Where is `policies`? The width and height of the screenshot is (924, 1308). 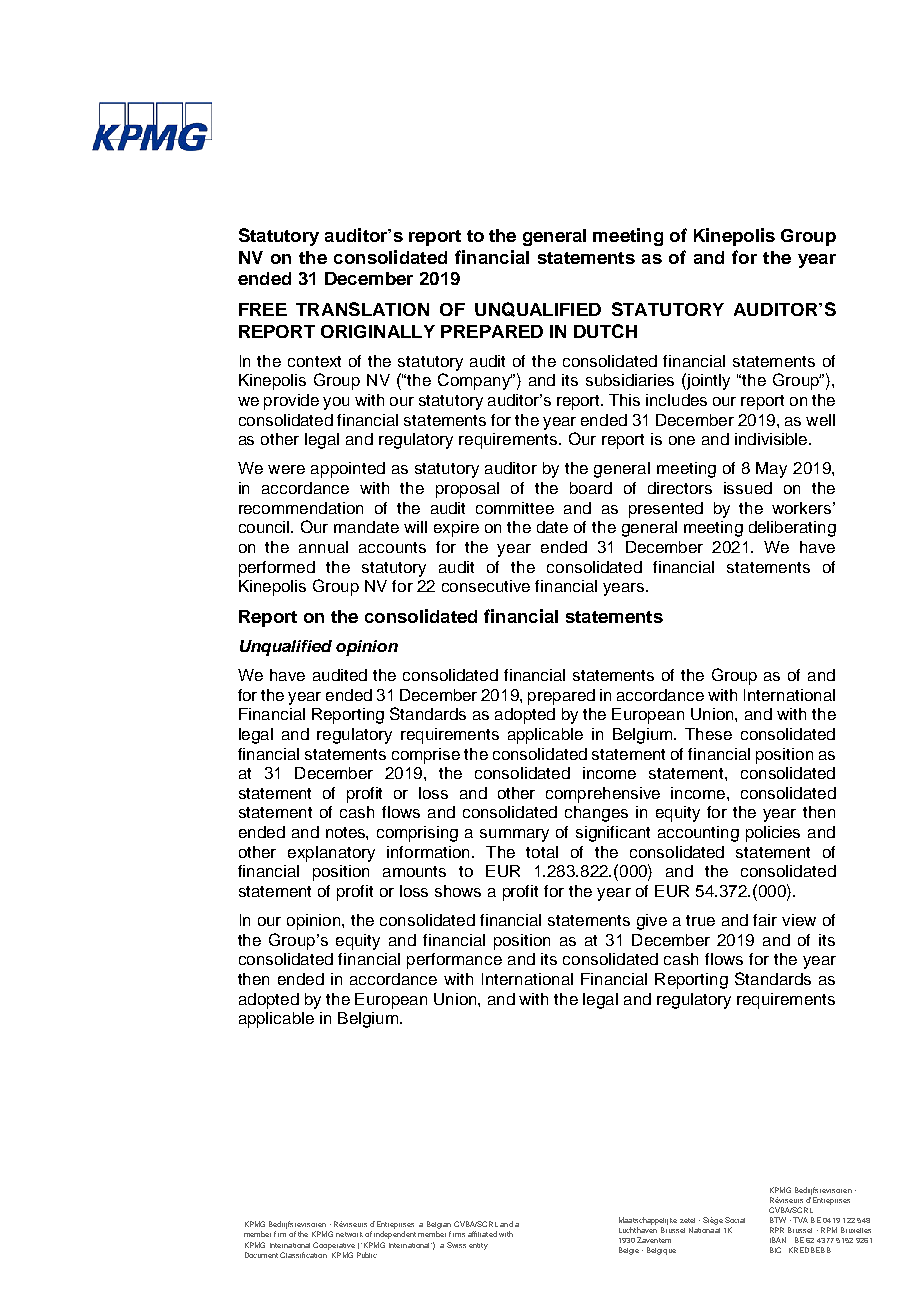
policies is located at coordinates (773, 834).
